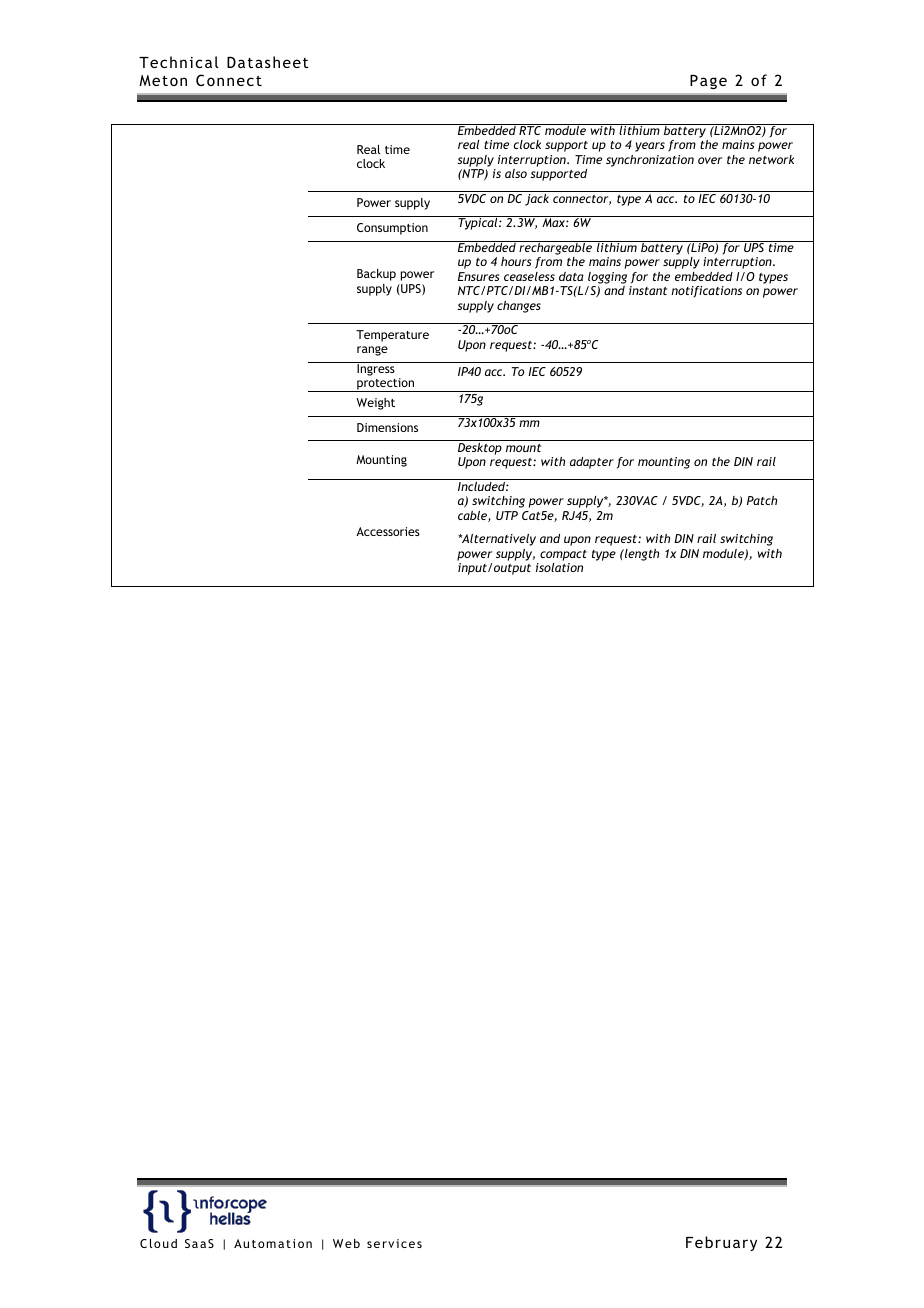 This image has width=924, height=1308. What do you see at coordinates (516, 173) in the image?
I see `also` at bounding box center [516, 173].
